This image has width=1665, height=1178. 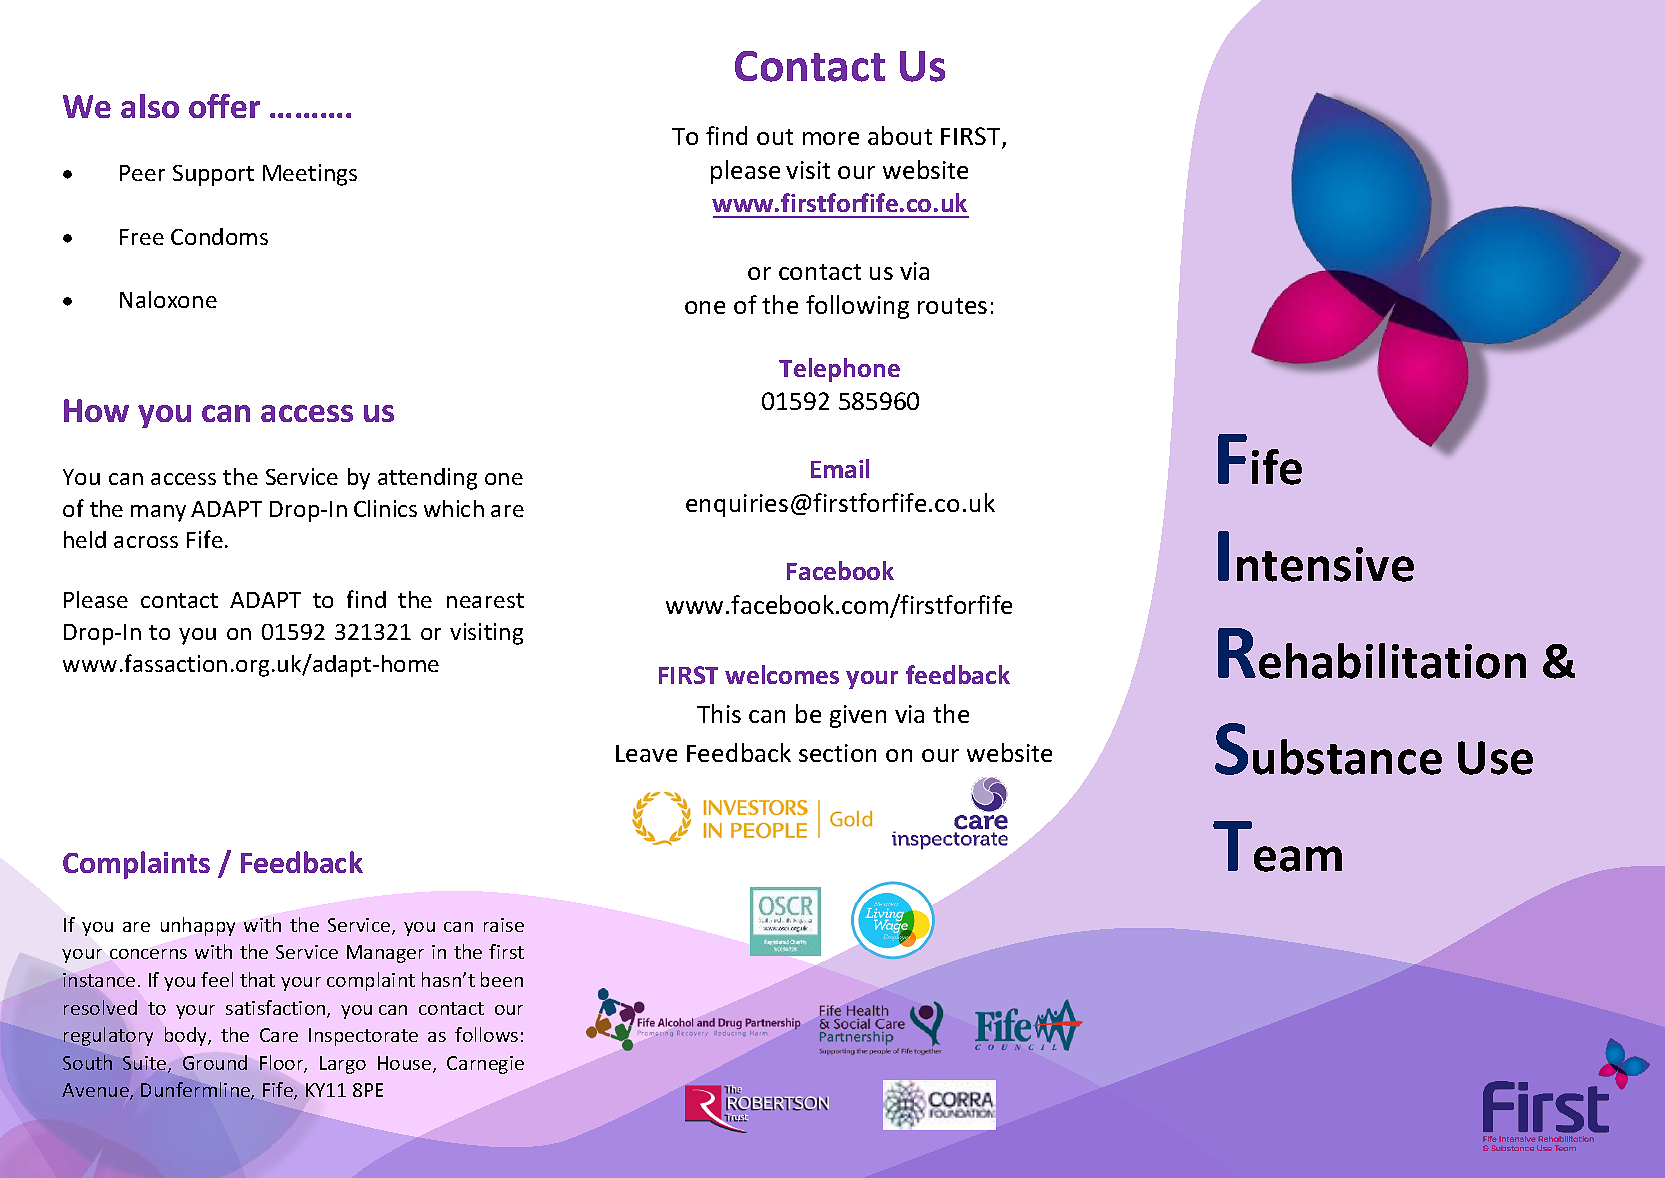 I want to click on nearest, so click(x=485, y=600).
